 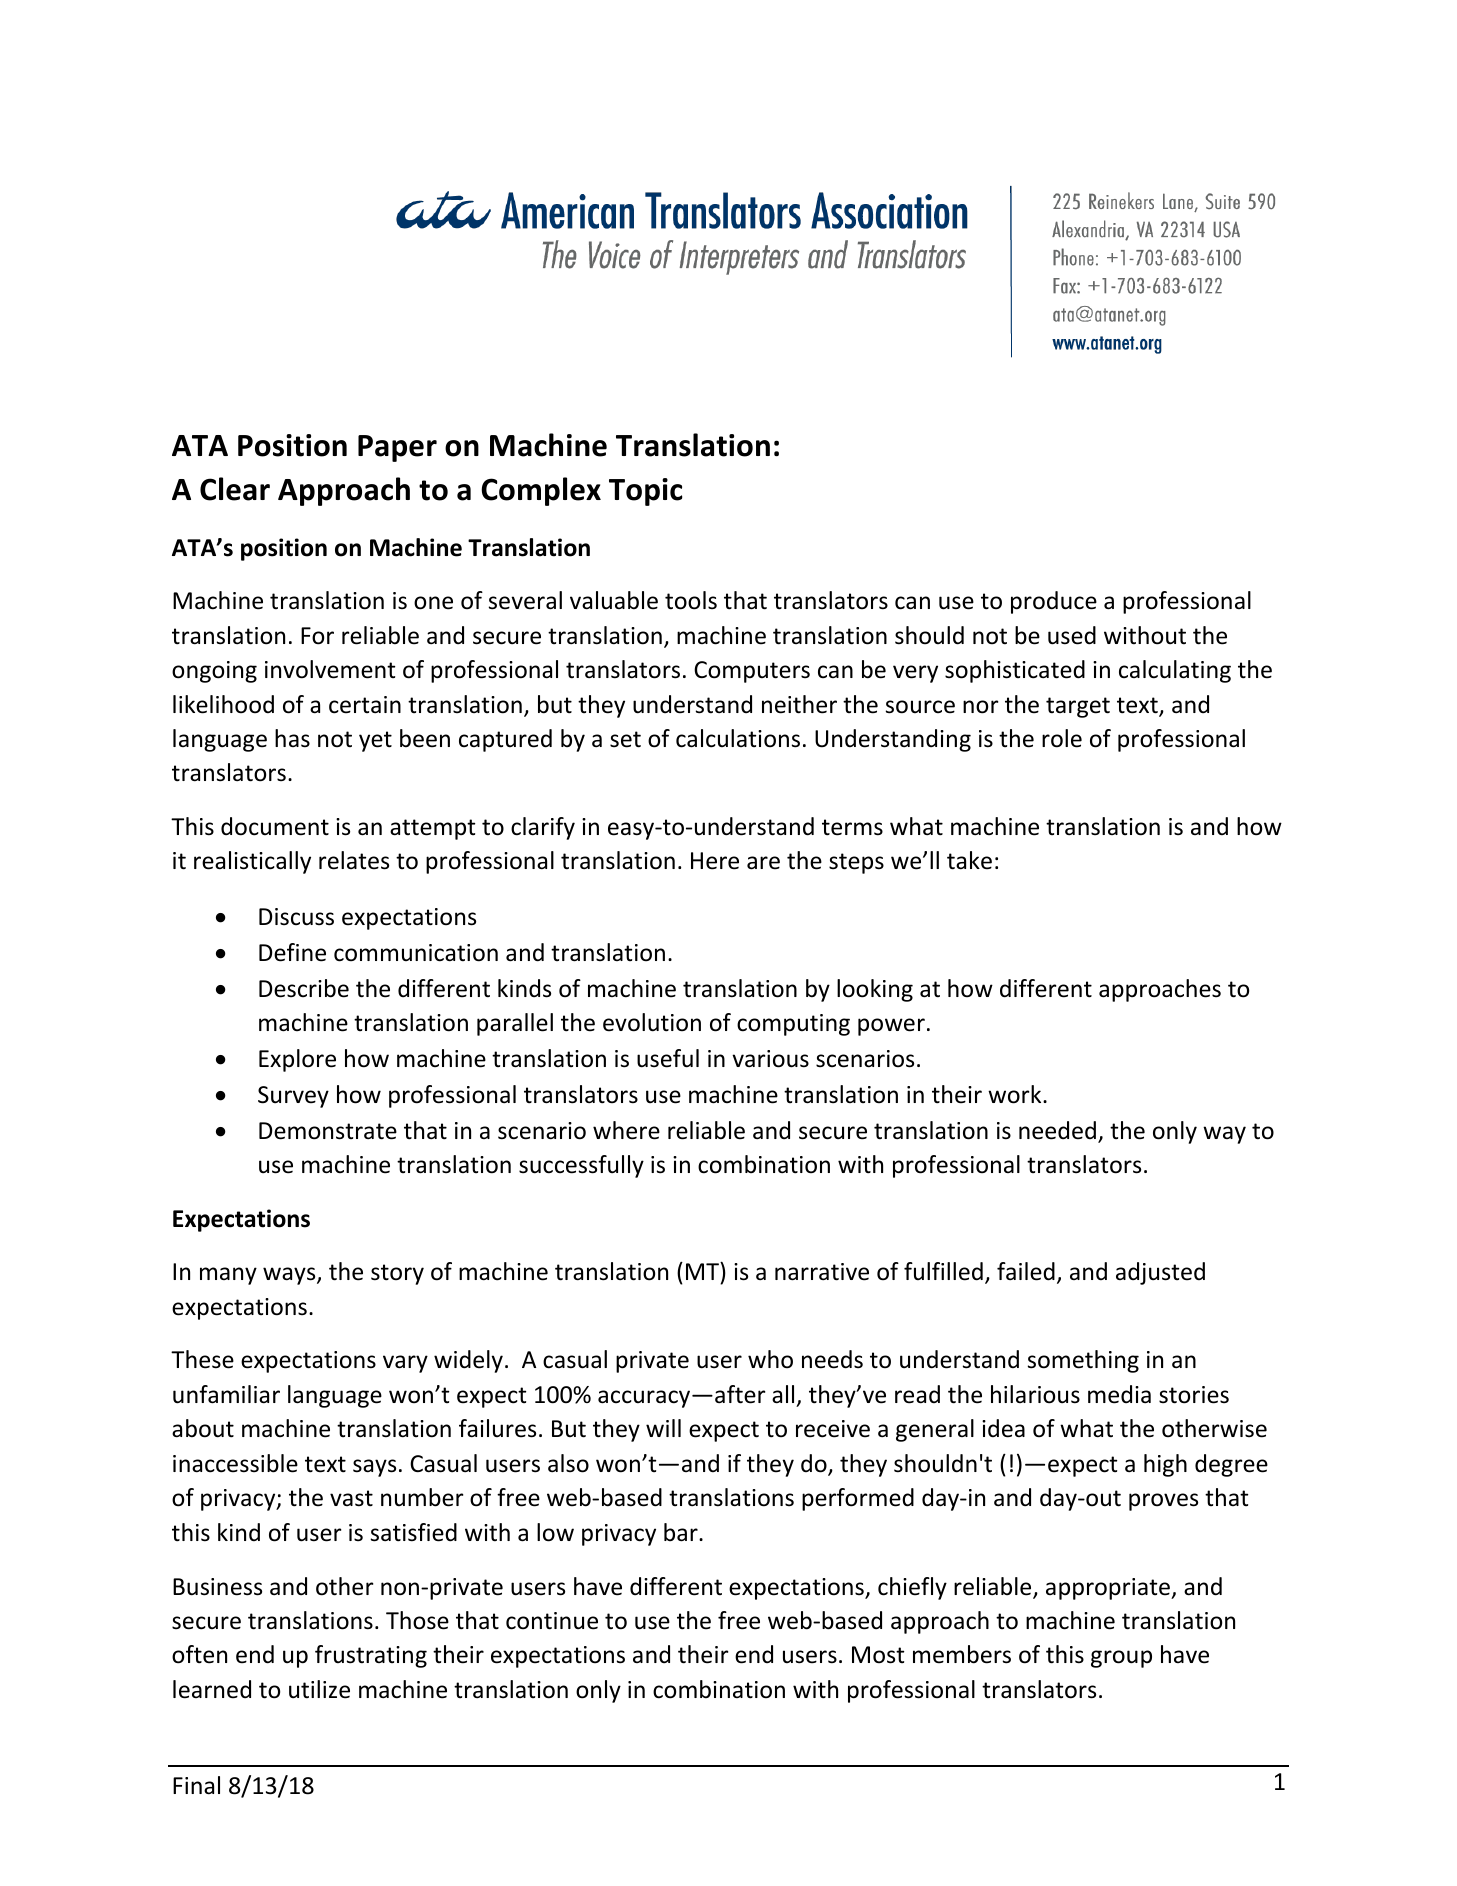 What do you see at coordinates (1083, 1361) in the image?
I see `something` at bounding box center [1083, 1361].
